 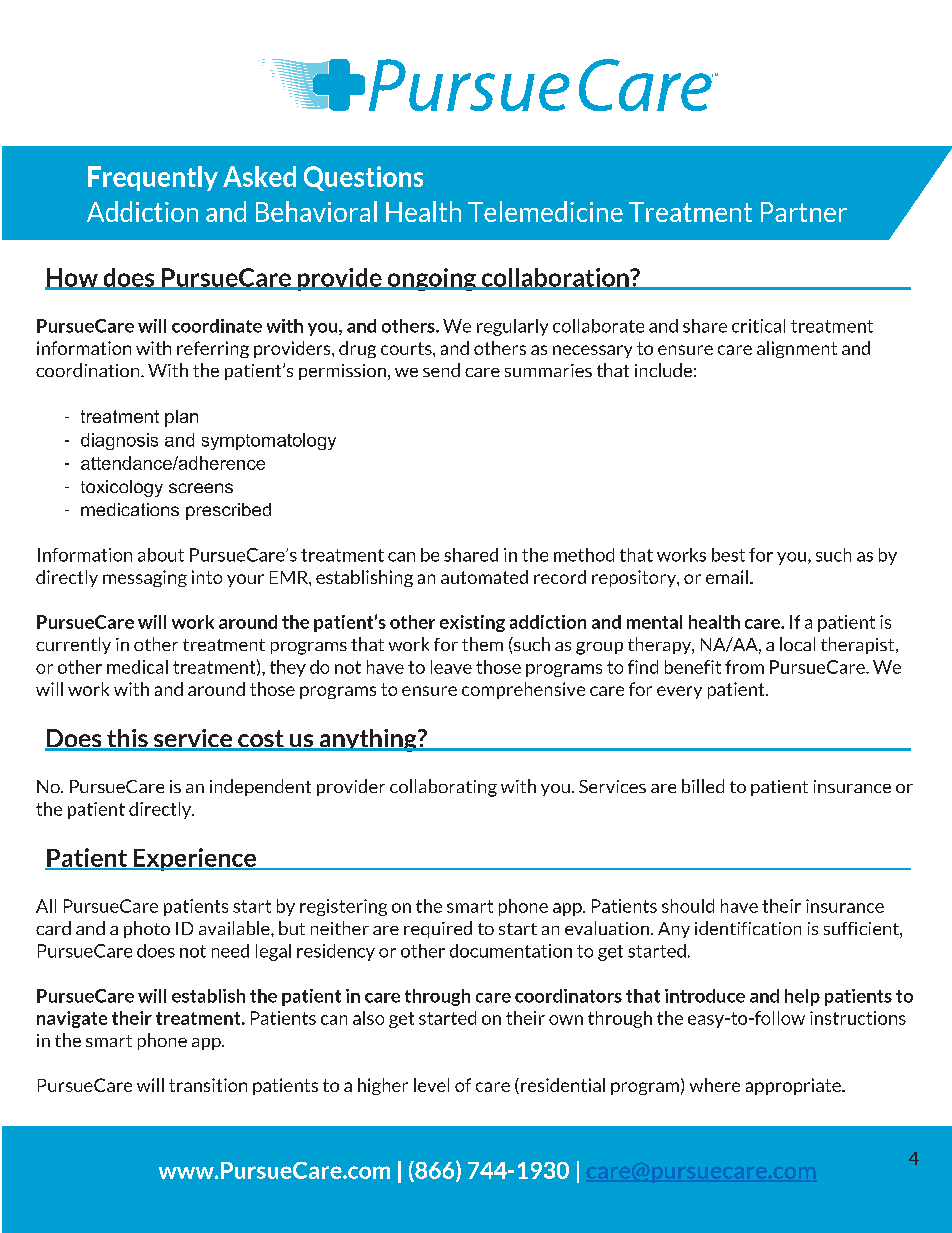 I want to click on Frequently, so click(x=153, y=178).
